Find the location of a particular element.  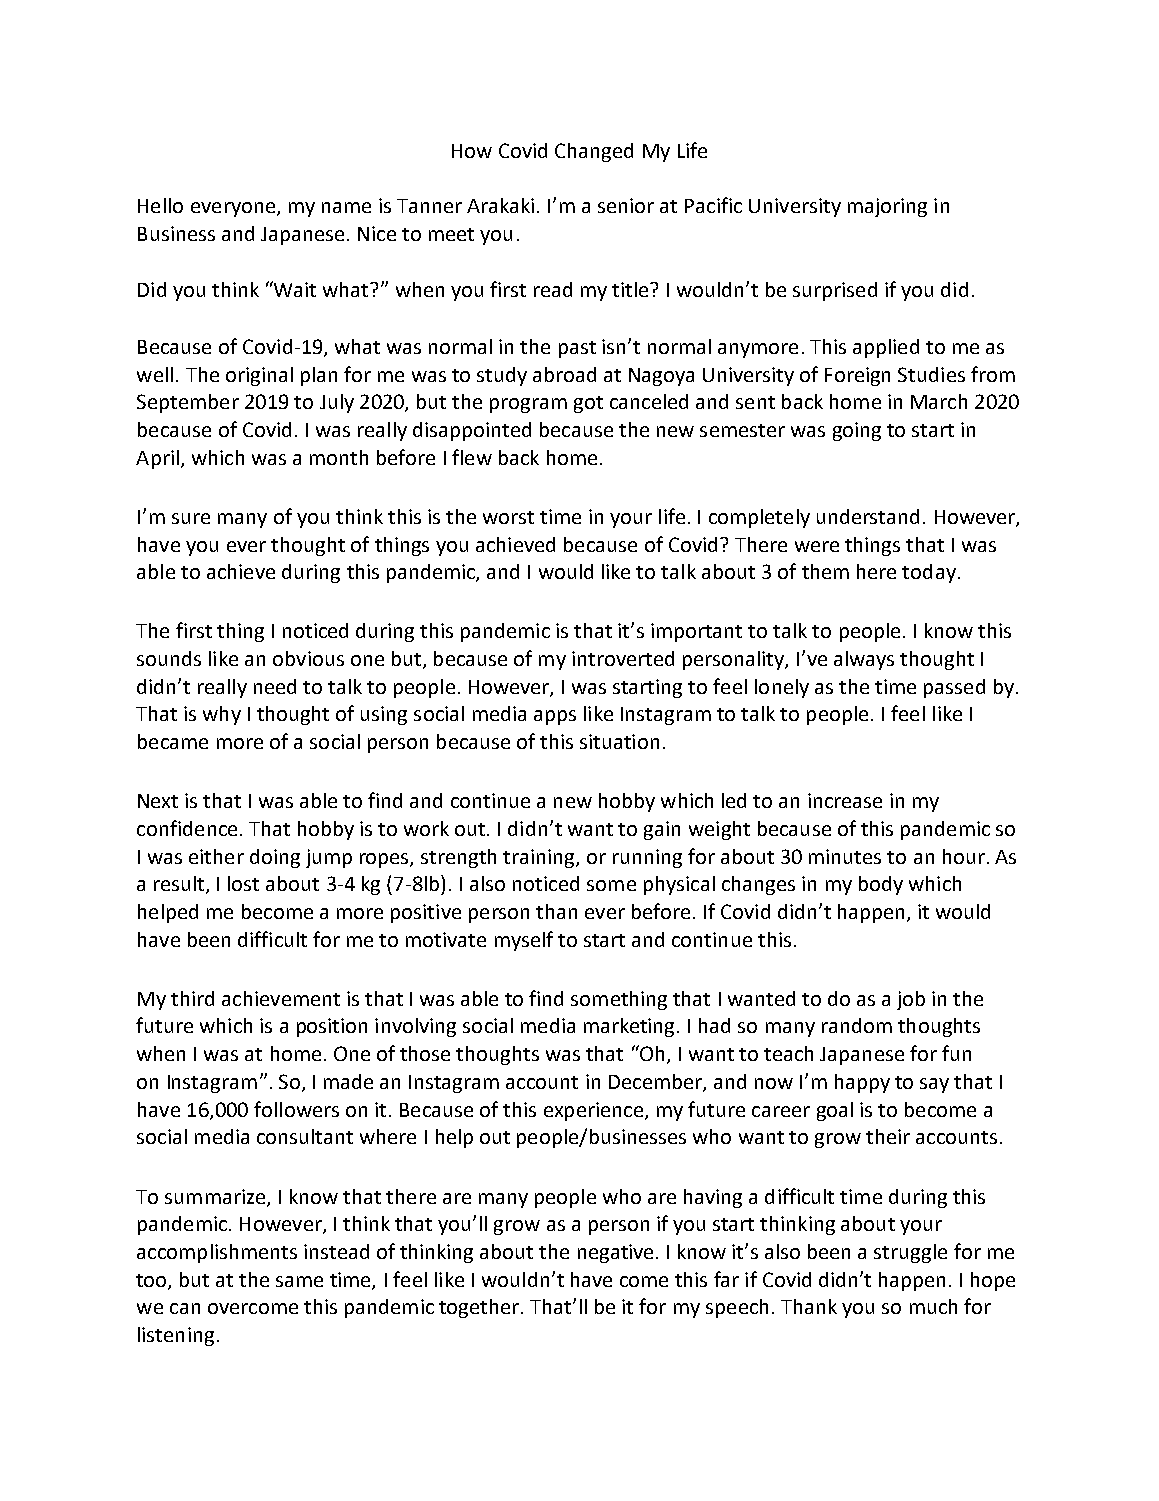

why is located at coordinates (222, 715).
